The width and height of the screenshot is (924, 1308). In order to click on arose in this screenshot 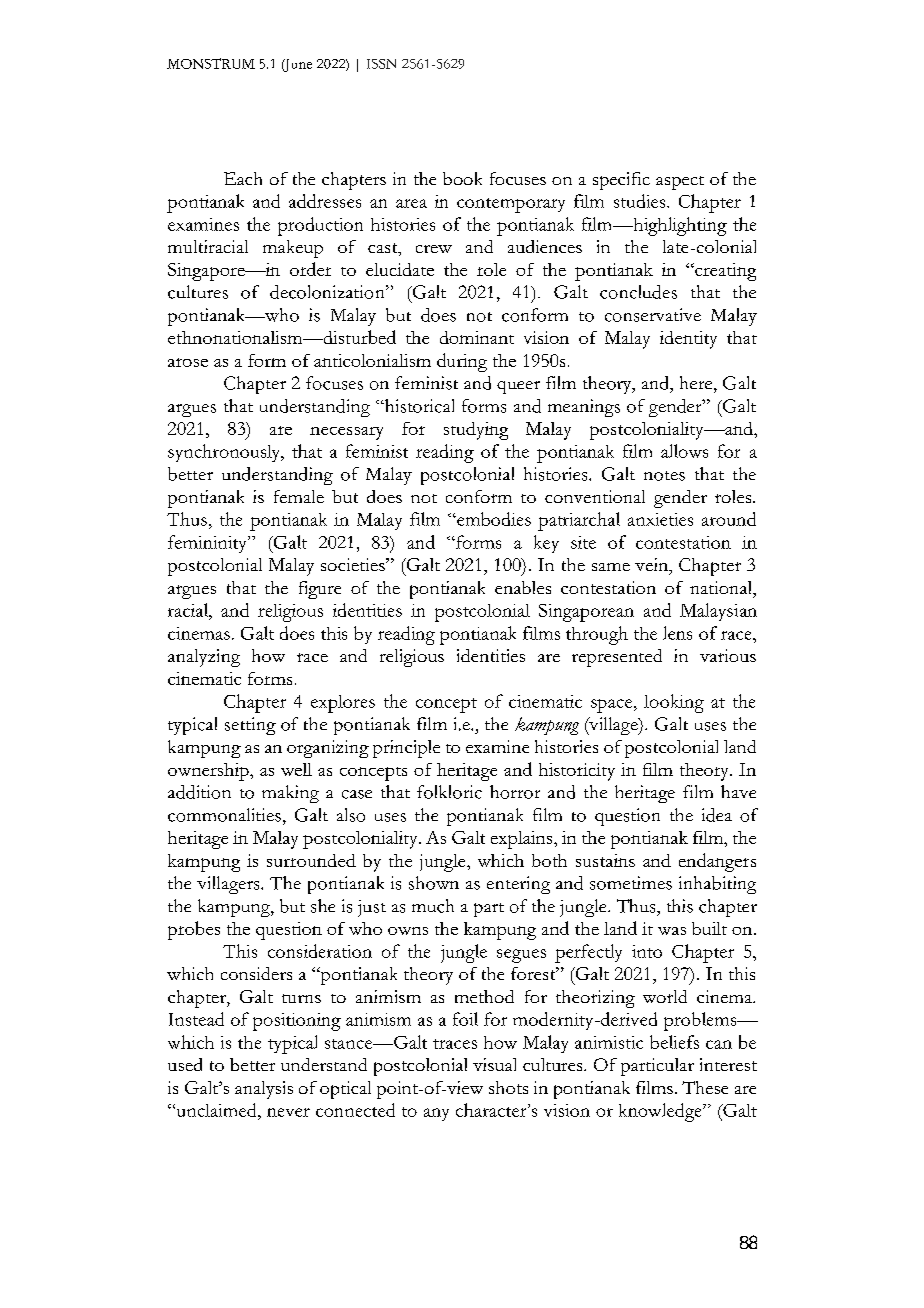, I will do `click(188, 362)`.
